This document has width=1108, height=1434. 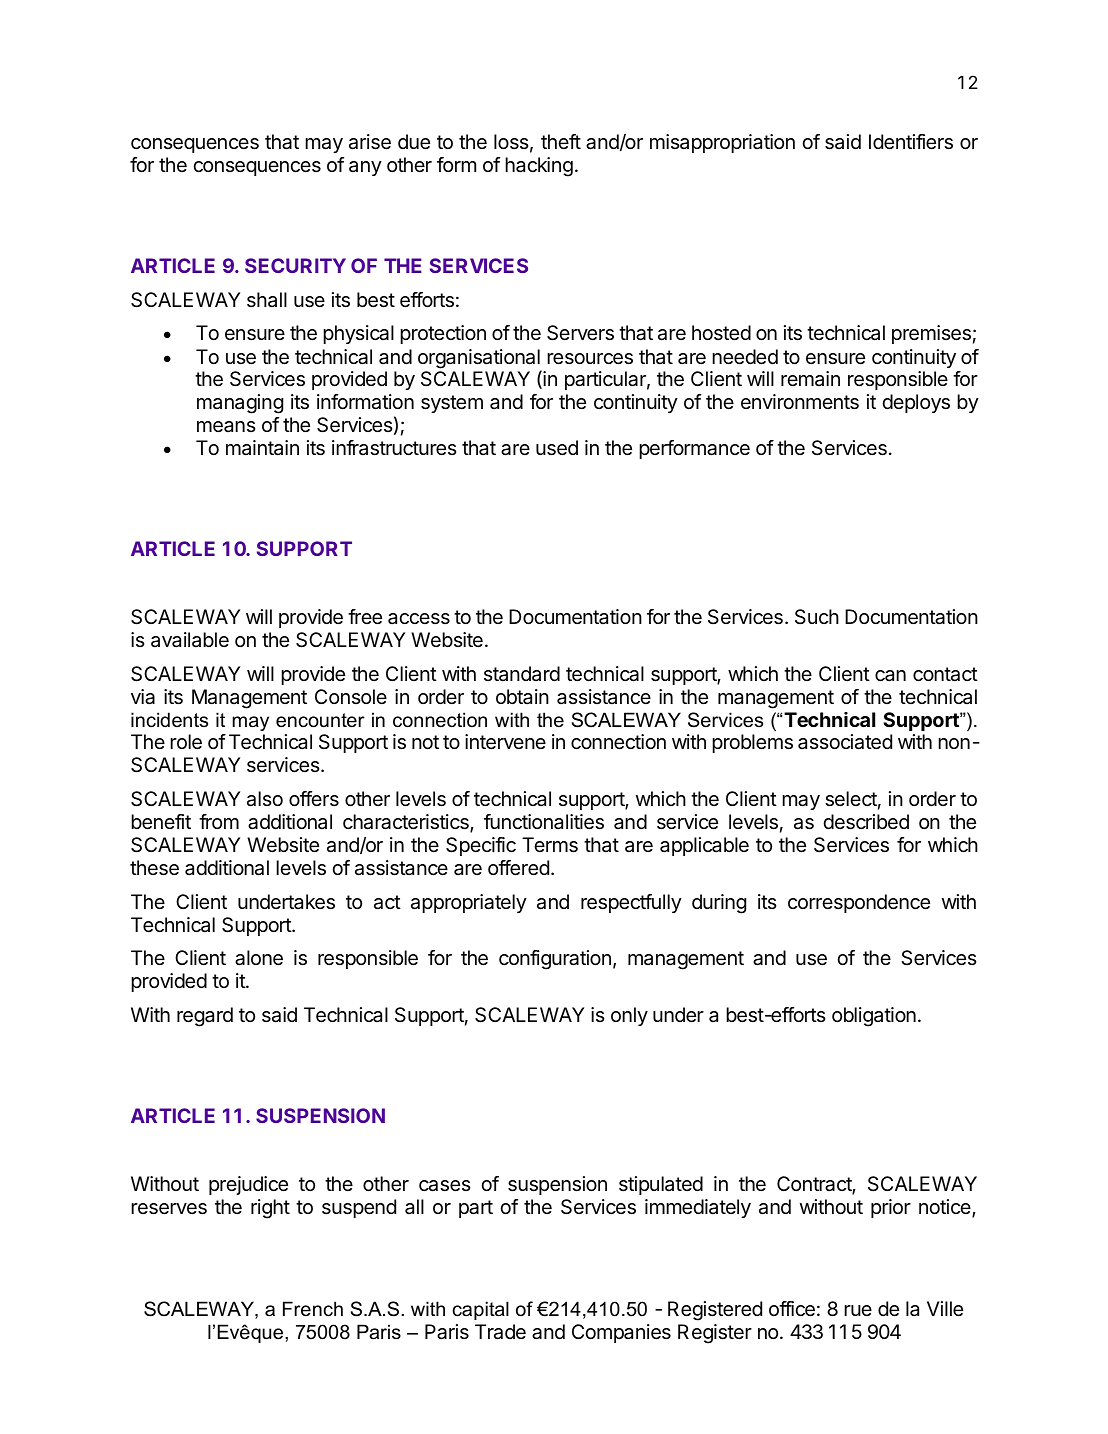 What do you see at coordinates (555, 960) in the document?
I see `configuration` at bounding box center [555, 960].
